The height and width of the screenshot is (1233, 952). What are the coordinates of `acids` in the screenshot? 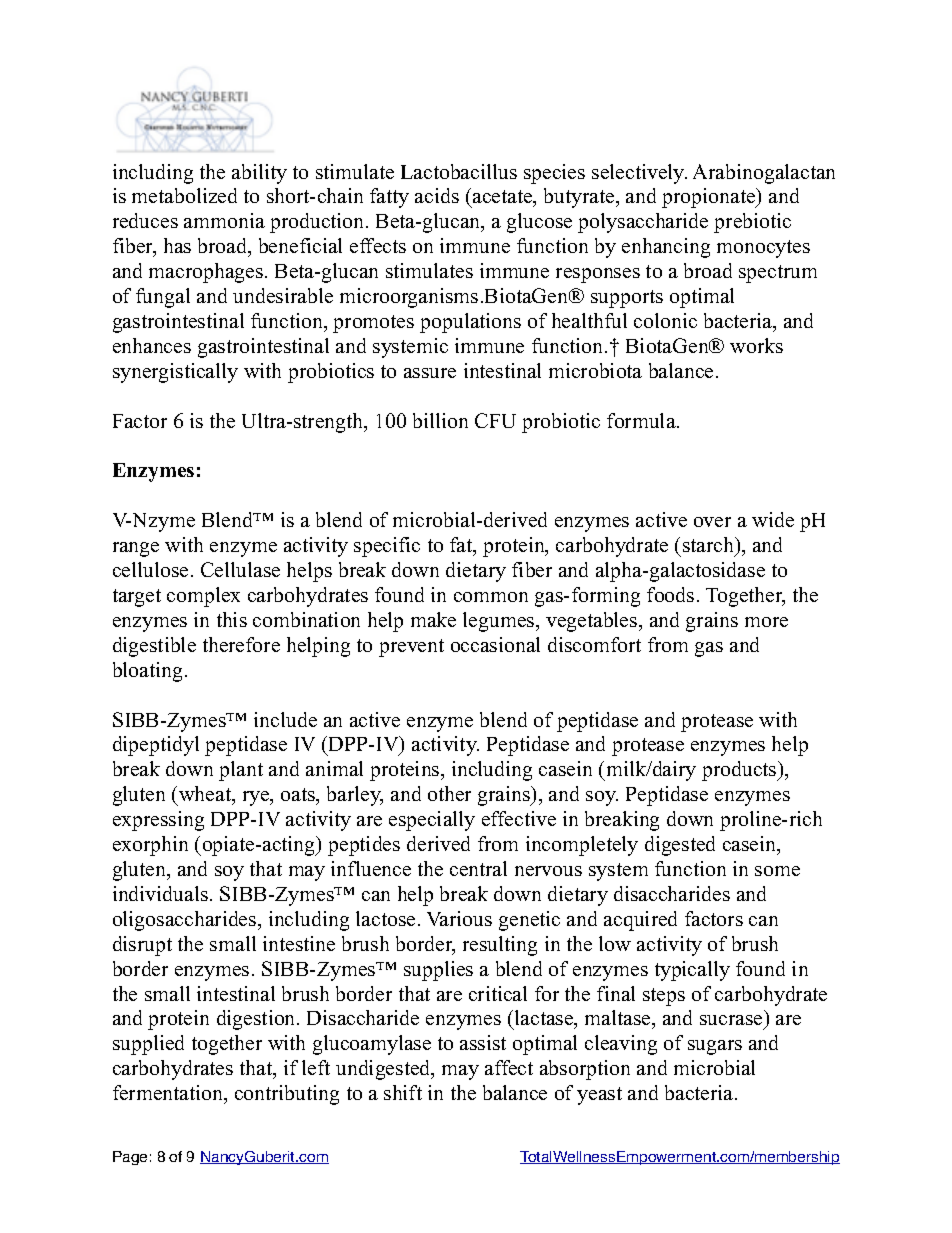 It's located at (437, 195).
